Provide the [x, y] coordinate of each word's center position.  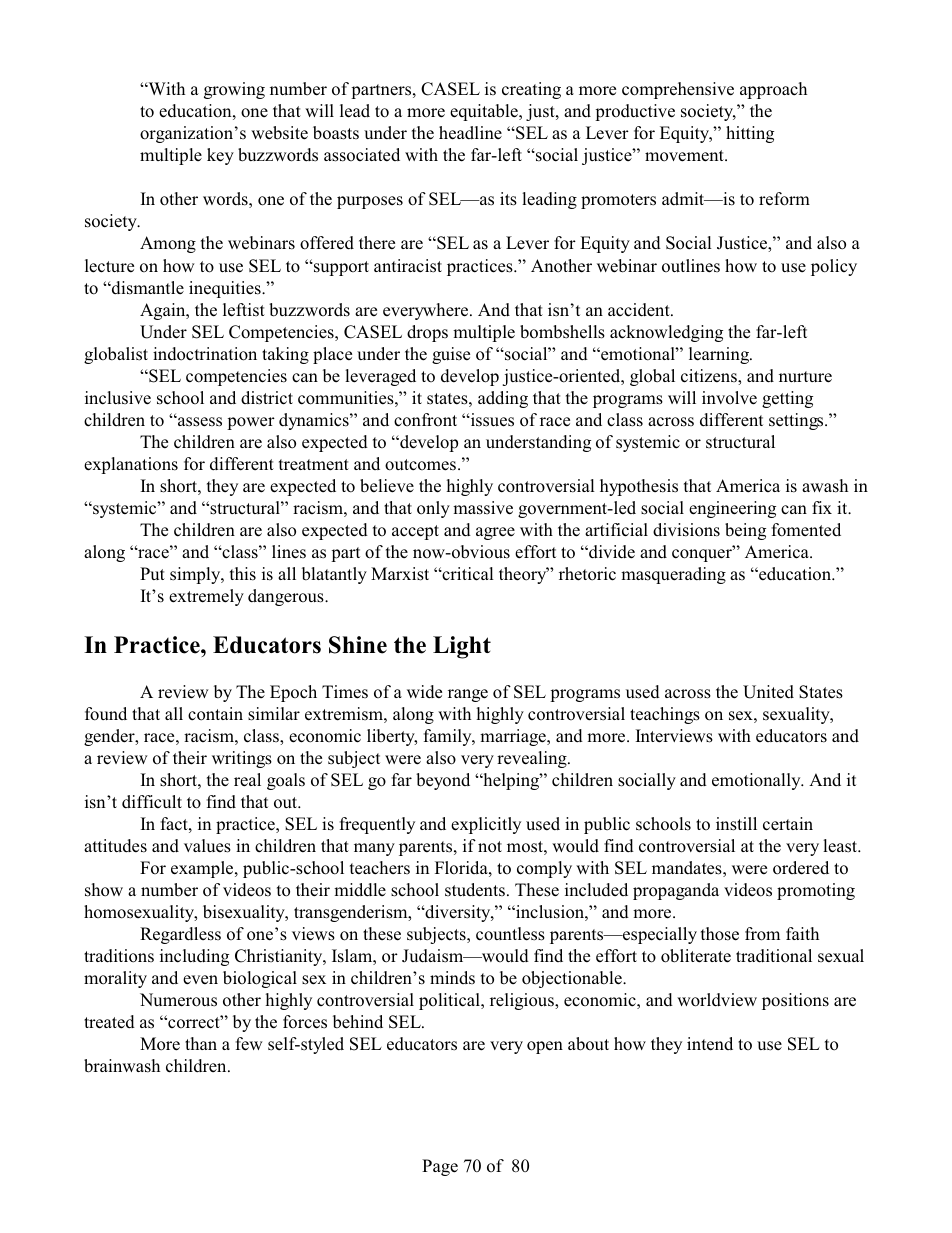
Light [462, 647]
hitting [750, 134]
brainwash [122, 1066]
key [220, 156]
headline [470, 133]
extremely [206, 597]
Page [440, 1167]
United [768, 692]
